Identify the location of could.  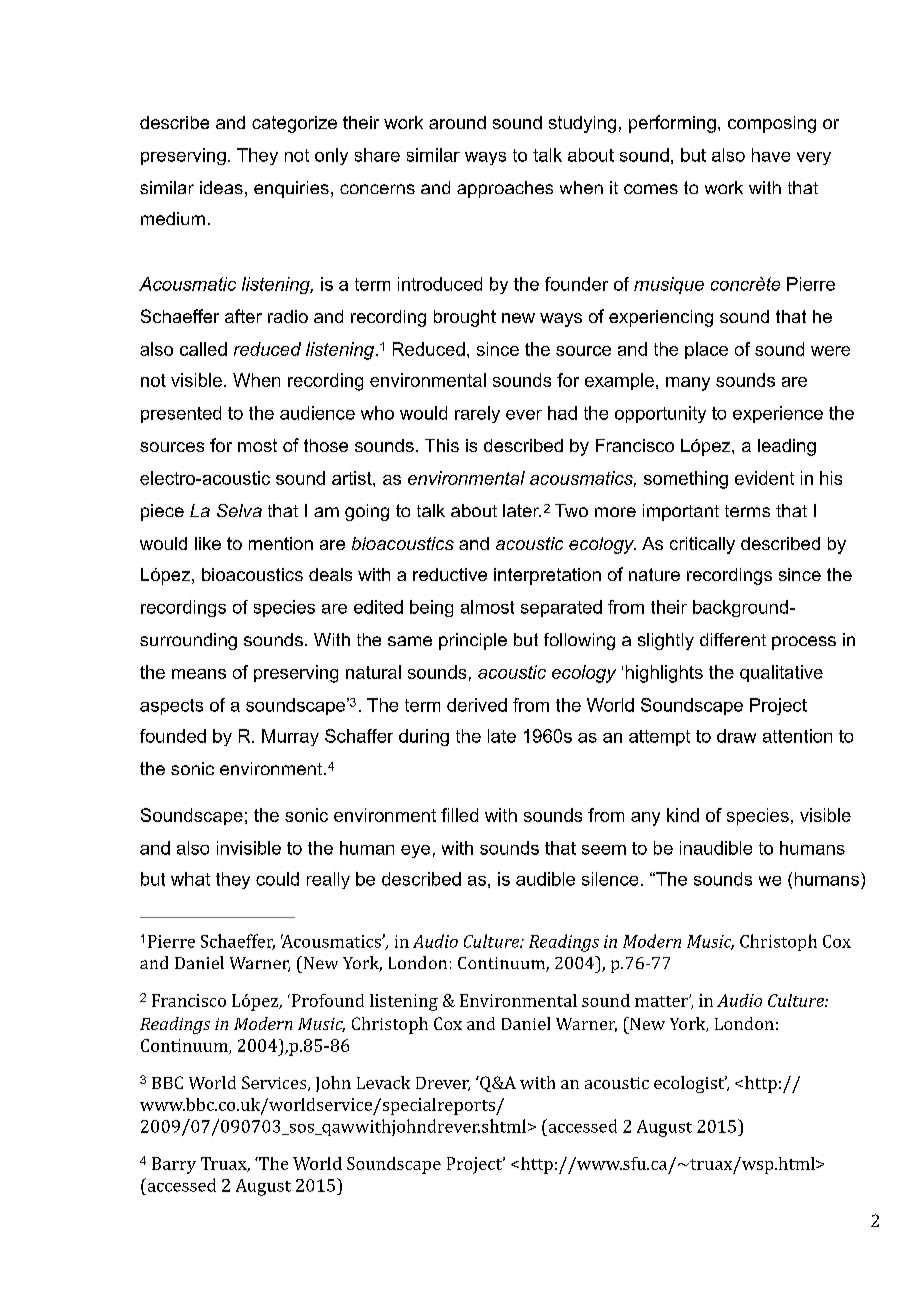
(277, 879).
